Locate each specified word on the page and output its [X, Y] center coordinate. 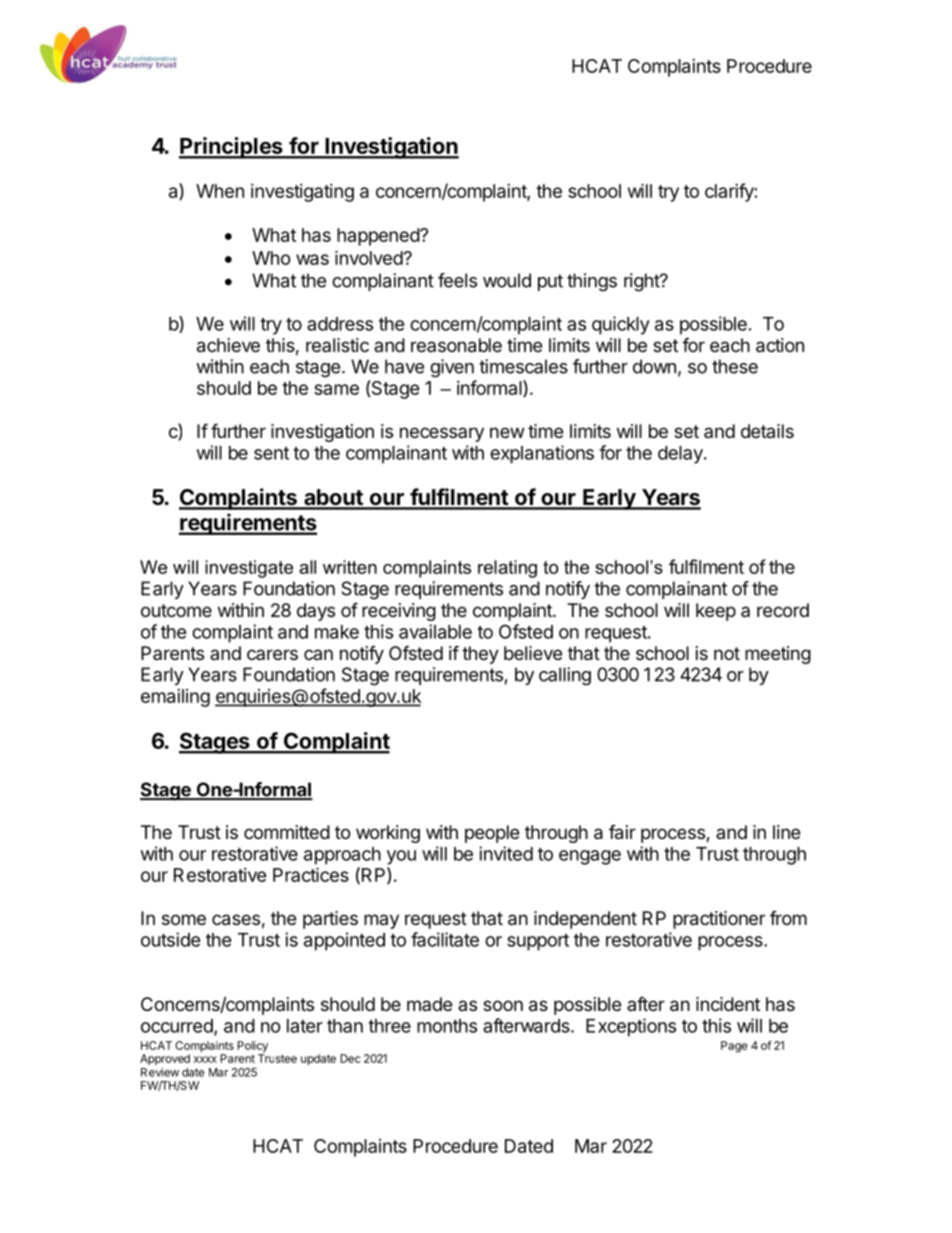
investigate [249, 569]
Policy [252, 1048]
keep [716, 612]
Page [734, 1047]
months [447, 1026]
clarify [729, 192]
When [220, 191]
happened [379, 237]
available [435, 631]
